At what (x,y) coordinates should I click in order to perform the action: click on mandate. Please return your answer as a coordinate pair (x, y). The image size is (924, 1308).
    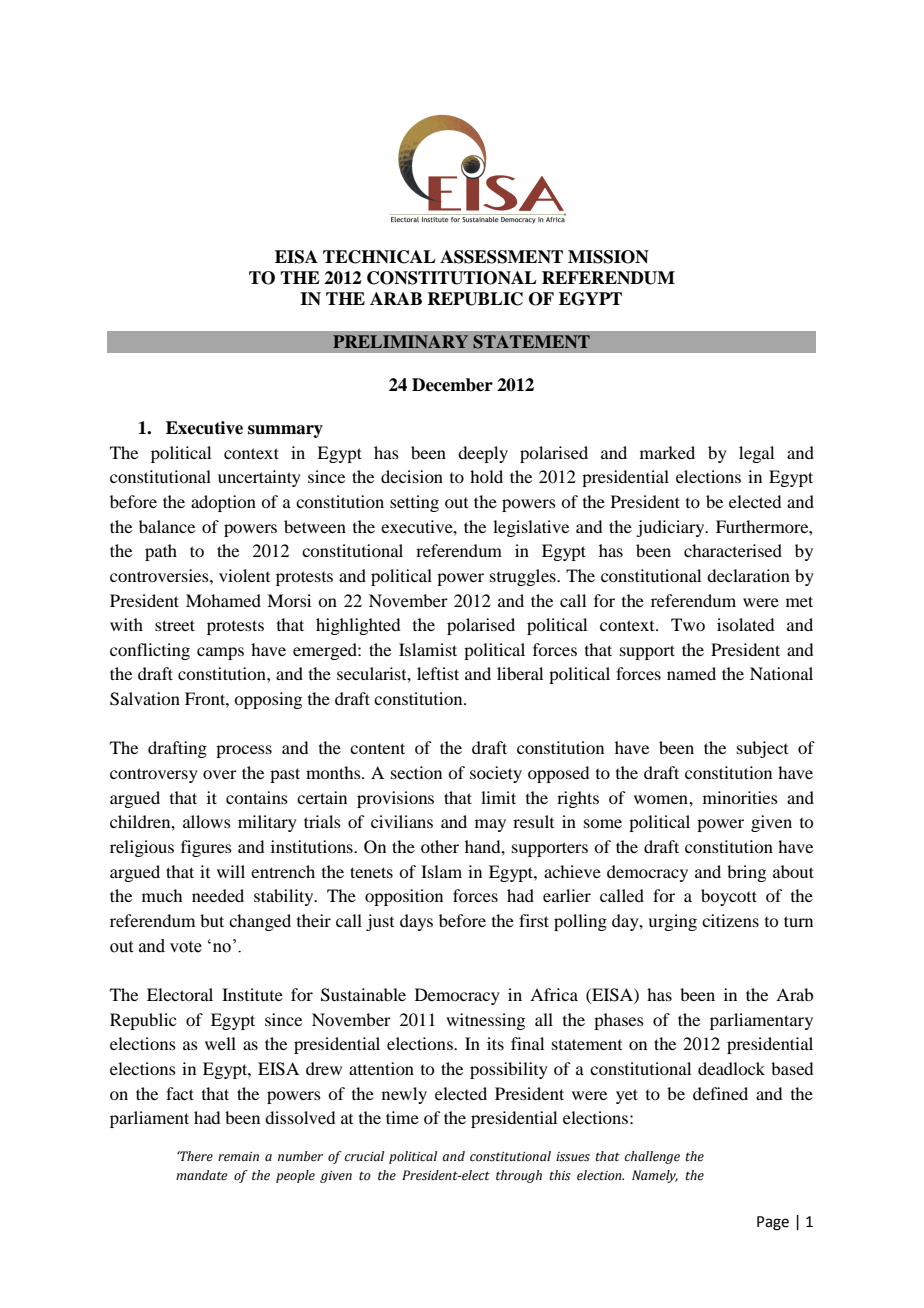
    Looking at the image, I should click on (202, 1175).
